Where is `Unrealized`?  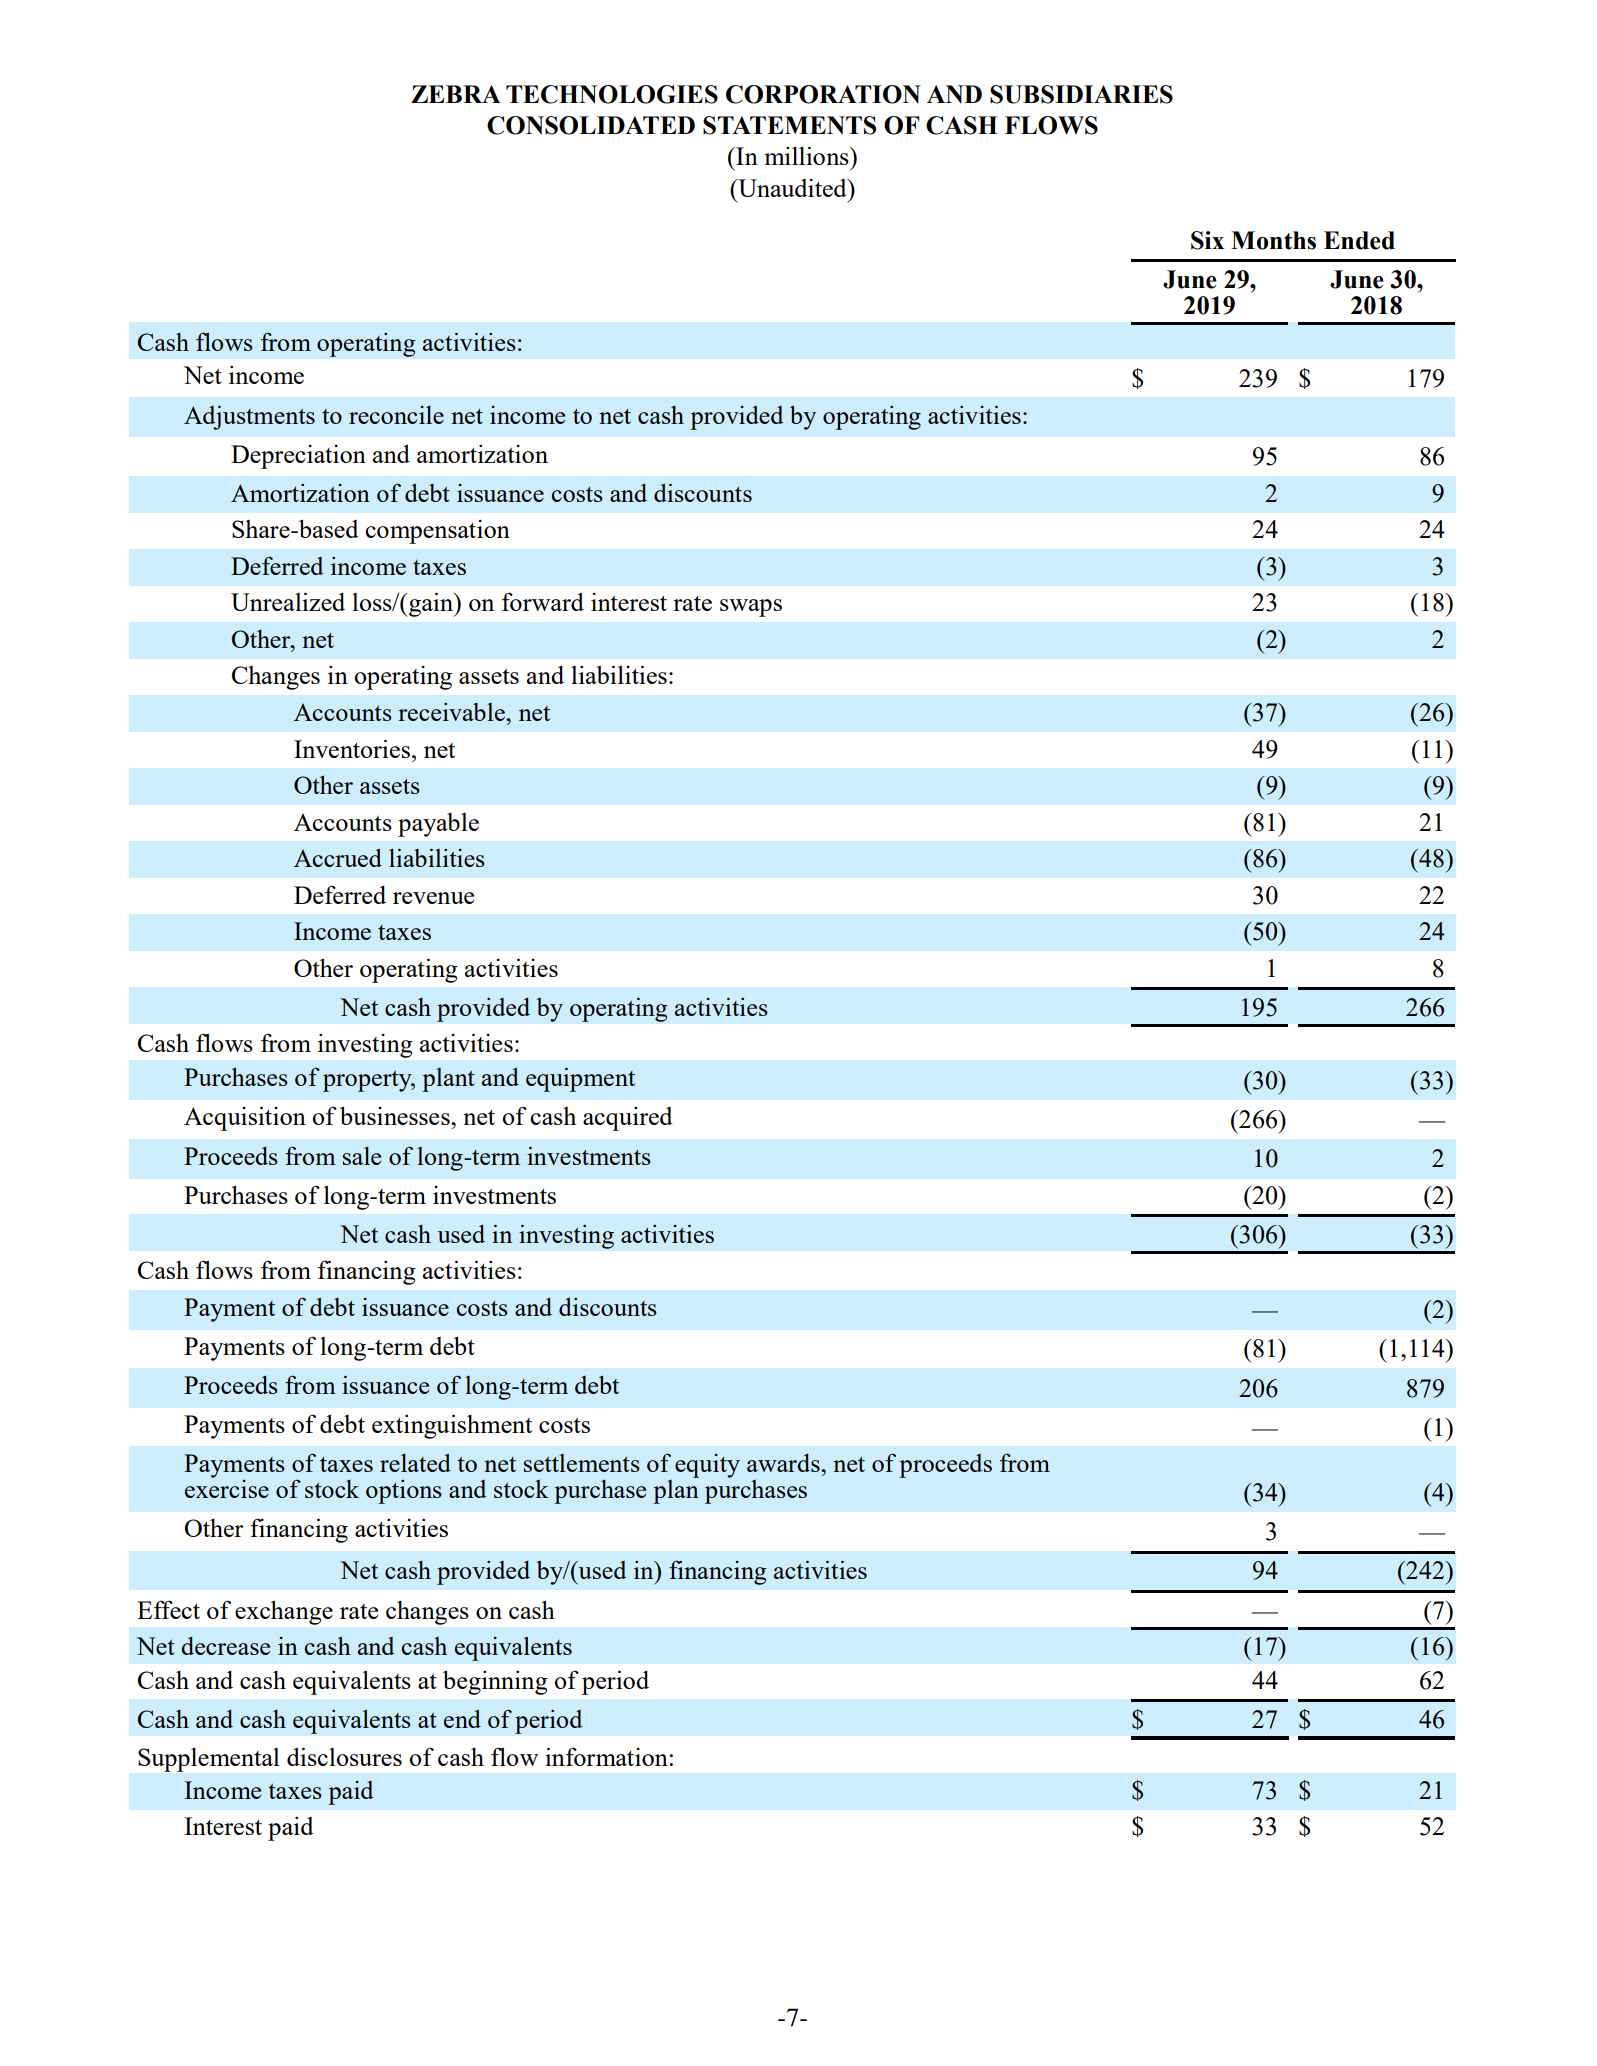
Unrealized is located at coordinates (288, 601).
